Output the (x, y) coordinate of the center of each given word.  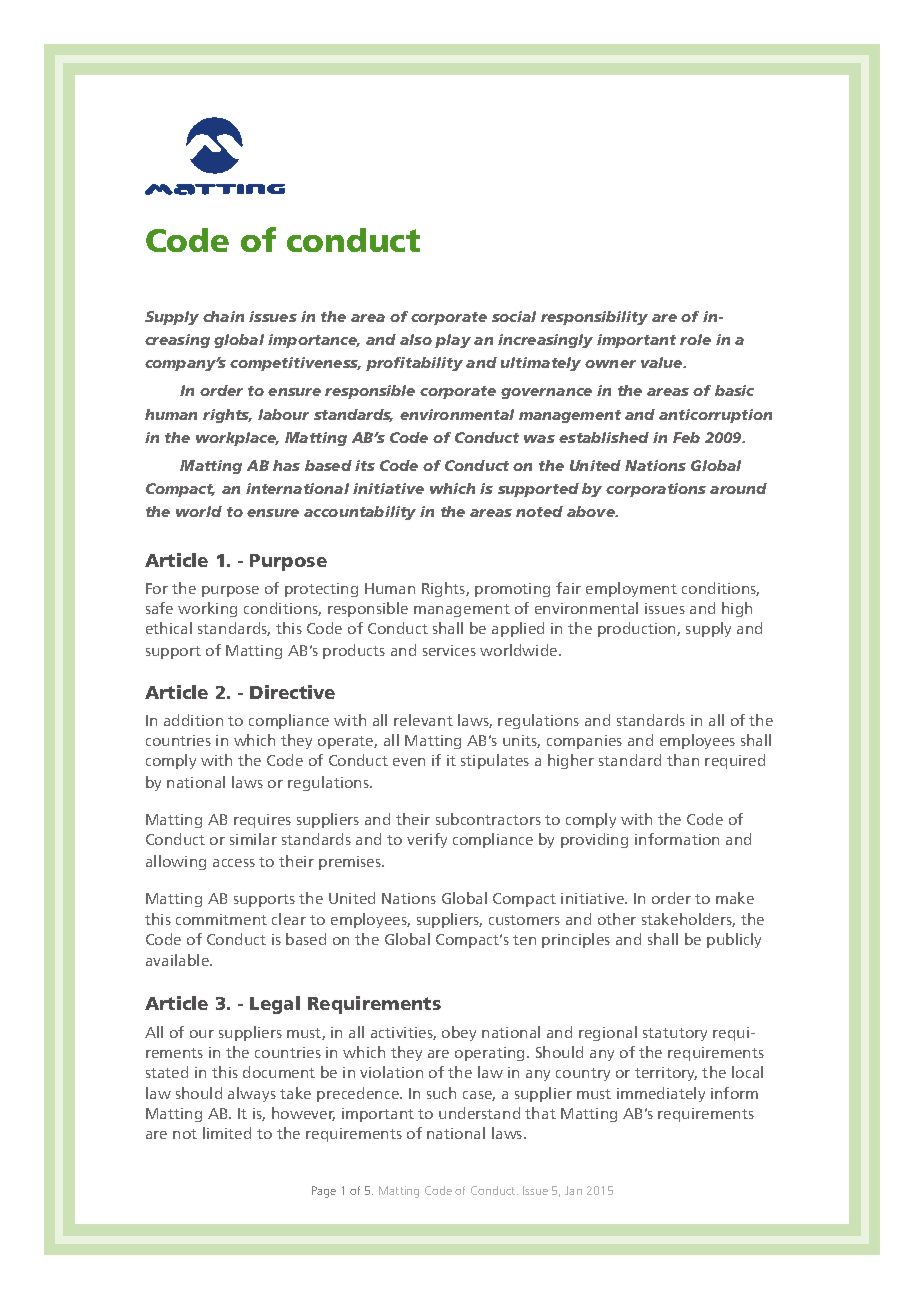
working (207, 609)
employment (631, 589)
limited (227, 1133)
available (179, 960)
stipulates (495, 761)
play (453, 341)
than (683, 760)
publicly (734, 940)
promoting (512, 590)
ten (524, 940)
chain (223, 316)
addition (193, 720)
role (695, 339)
